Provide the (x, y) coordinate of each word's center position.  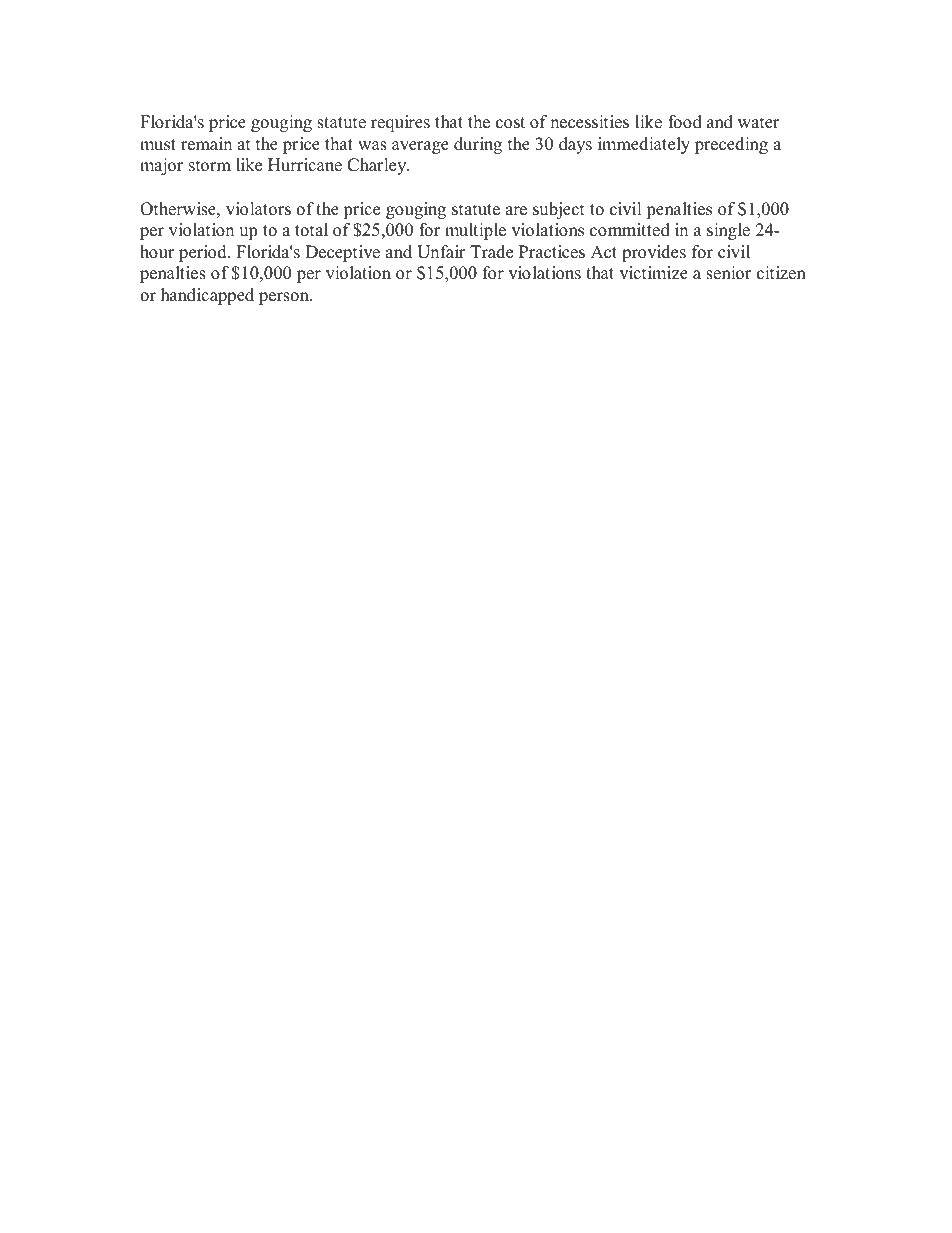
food (685, 122)
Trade (491, 252)
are (516, 211)
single (728, 231)
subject (559, 210)
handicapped (207, 296)
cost (510, 123)
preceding (731, 145)
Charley (378, 166)
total (311, 230)
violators (258, 209)
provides (654, 253)
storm (210, 166)
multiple (475, 231)
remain (206, 144)
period (204, 253)
